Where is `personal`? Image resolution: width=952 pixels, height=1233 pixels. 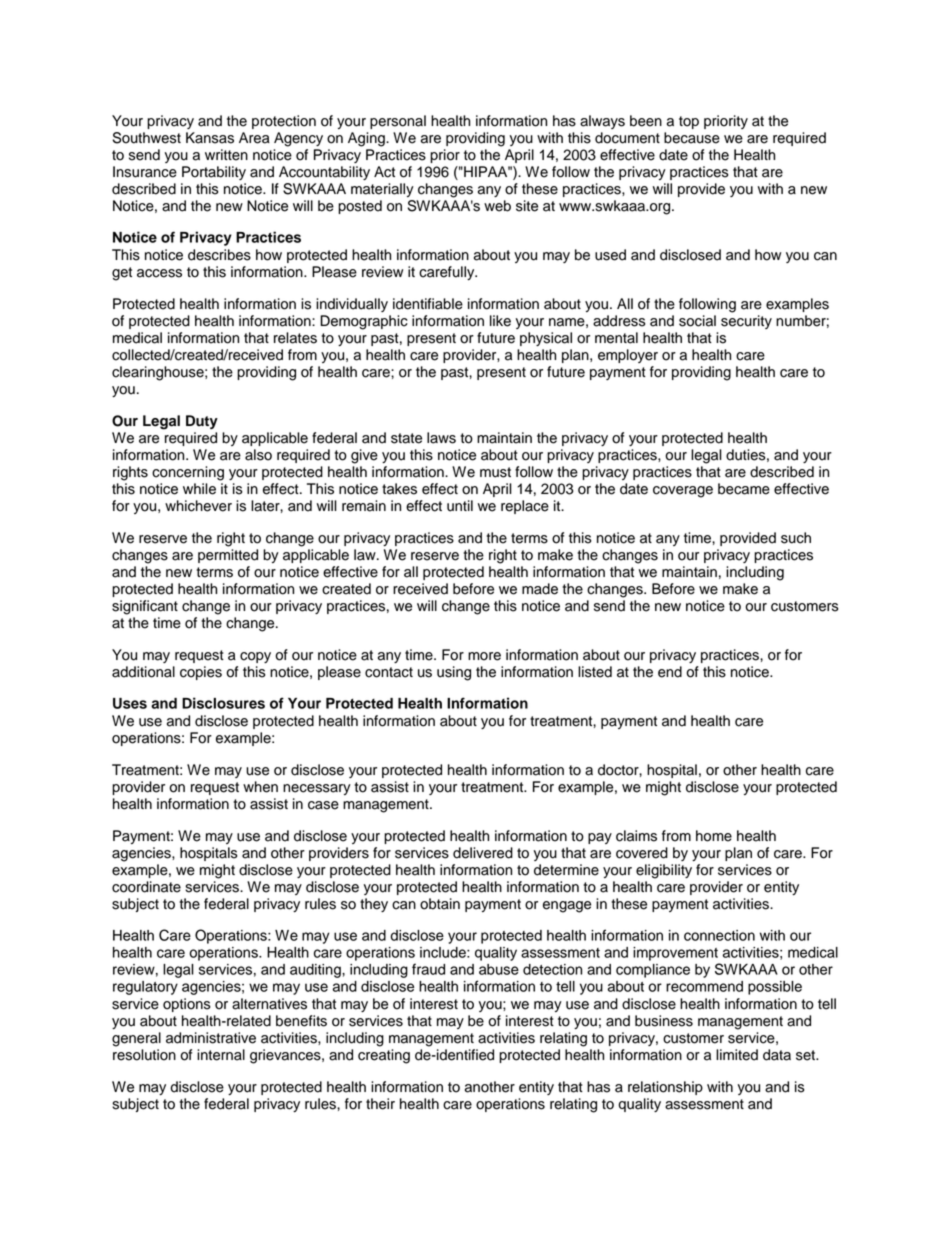 personal is located at coordinates (398, 122).
